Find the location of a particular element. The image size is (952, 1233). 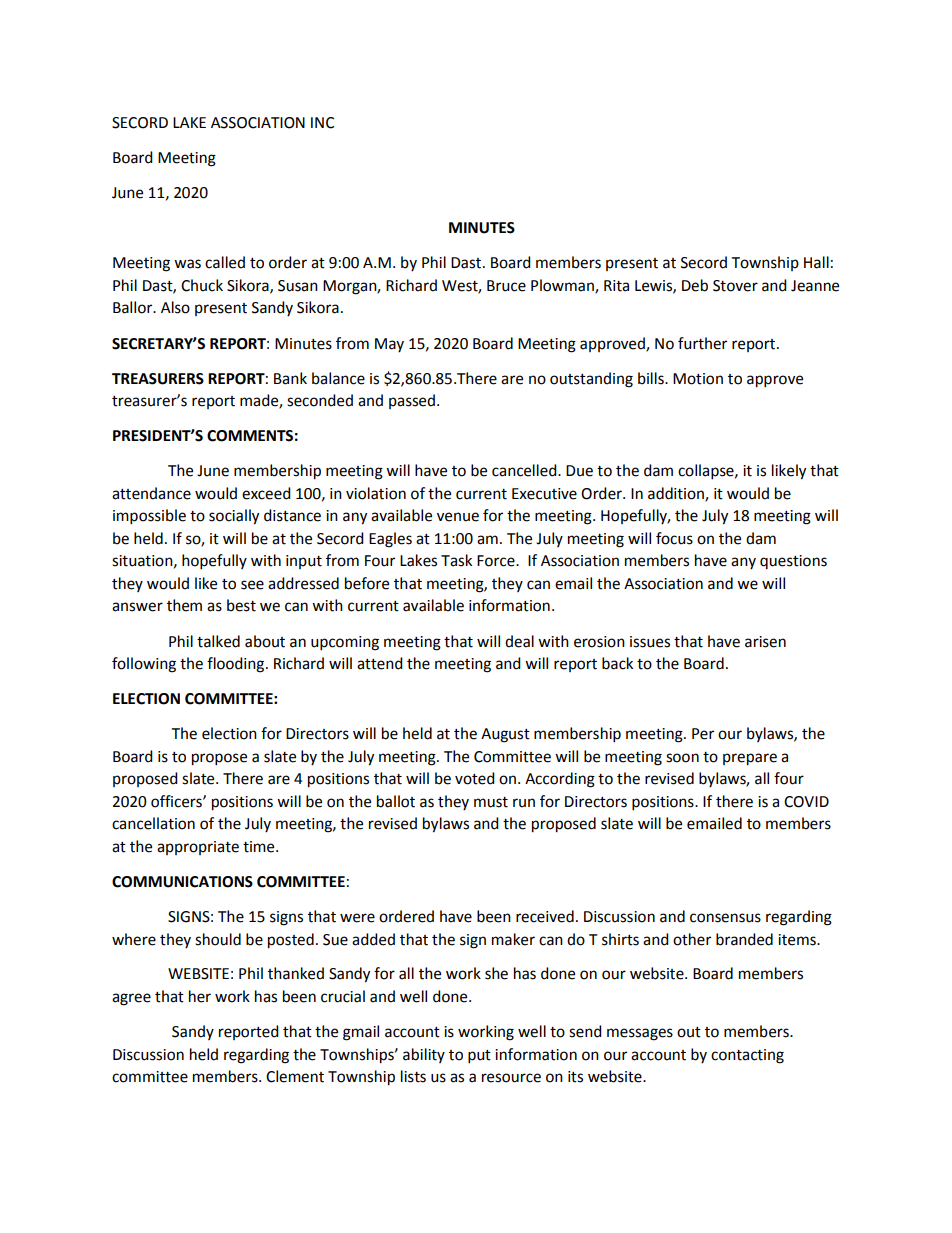

ability is located at coordinates (424, 1055).
